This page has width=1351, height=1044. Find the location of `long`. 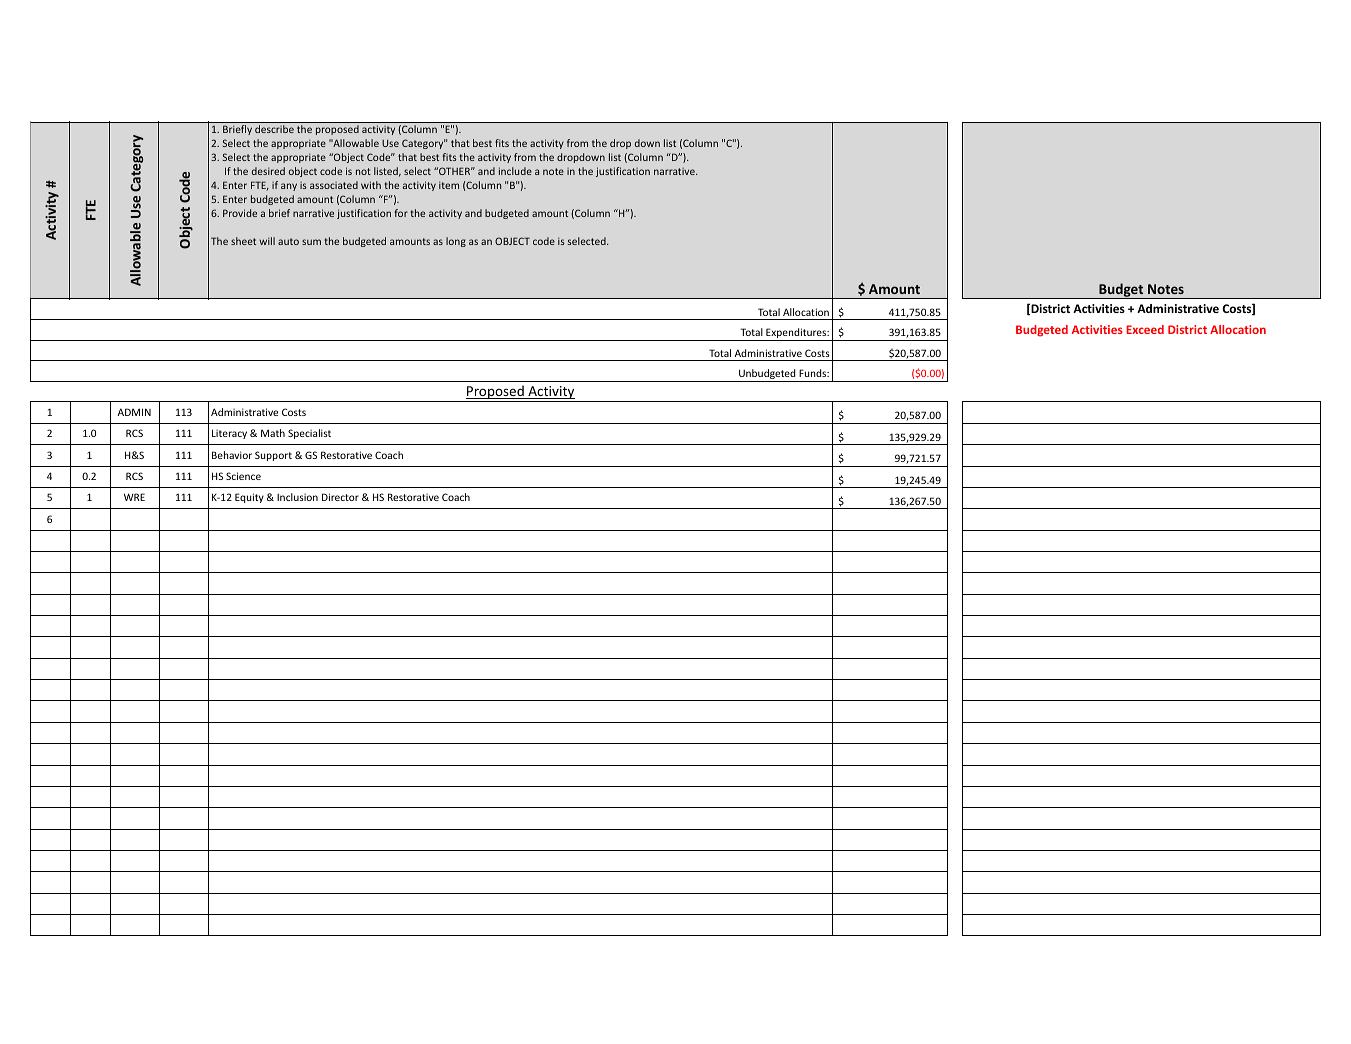

long is located at coordinates (456, 242).
